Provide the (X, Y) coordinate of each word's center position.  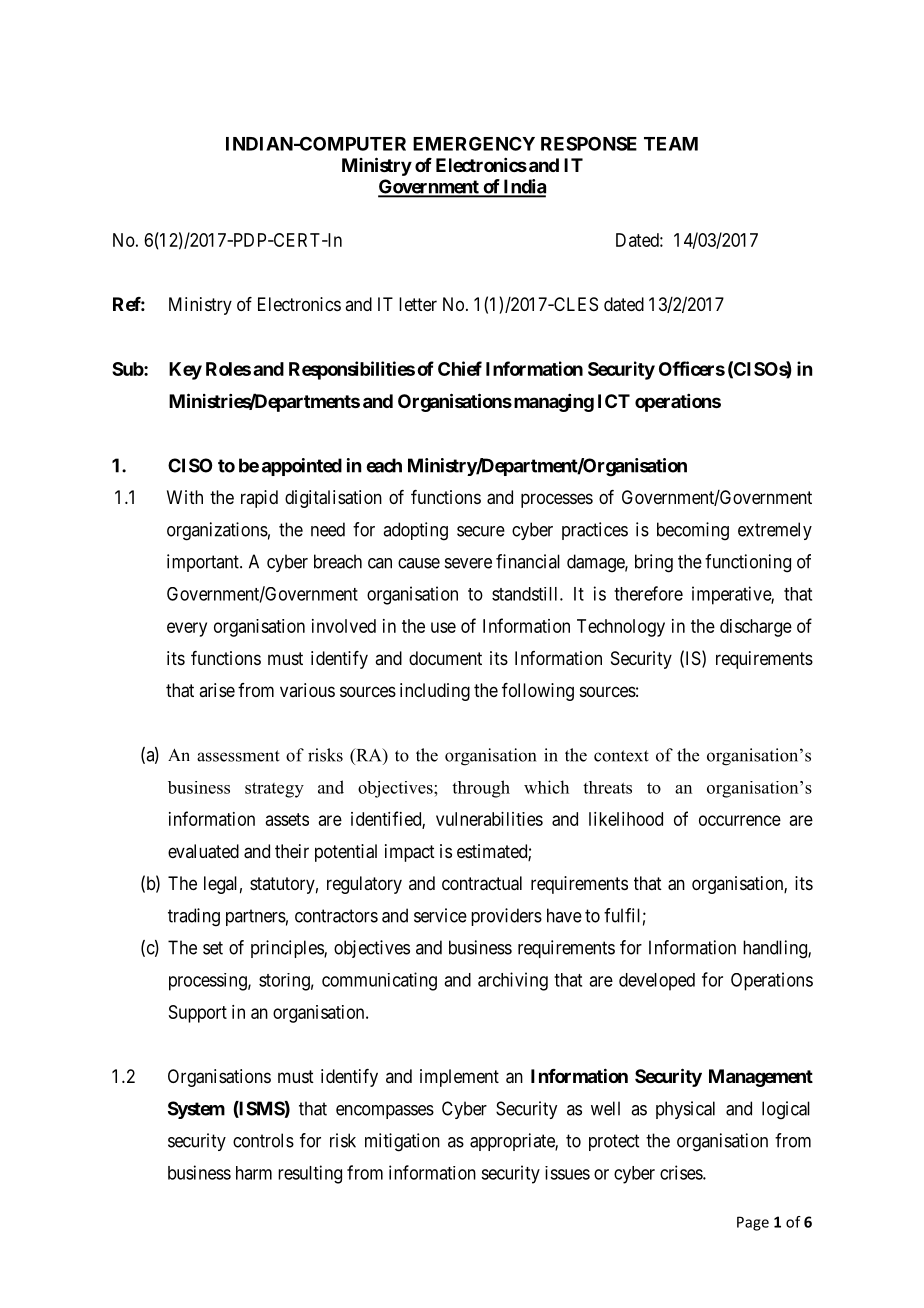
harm (254, 1173)
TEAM (671, 144)
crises (682, 1172)
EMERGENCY (474, 143)
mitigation (402, 1142)
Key (185, 371)
